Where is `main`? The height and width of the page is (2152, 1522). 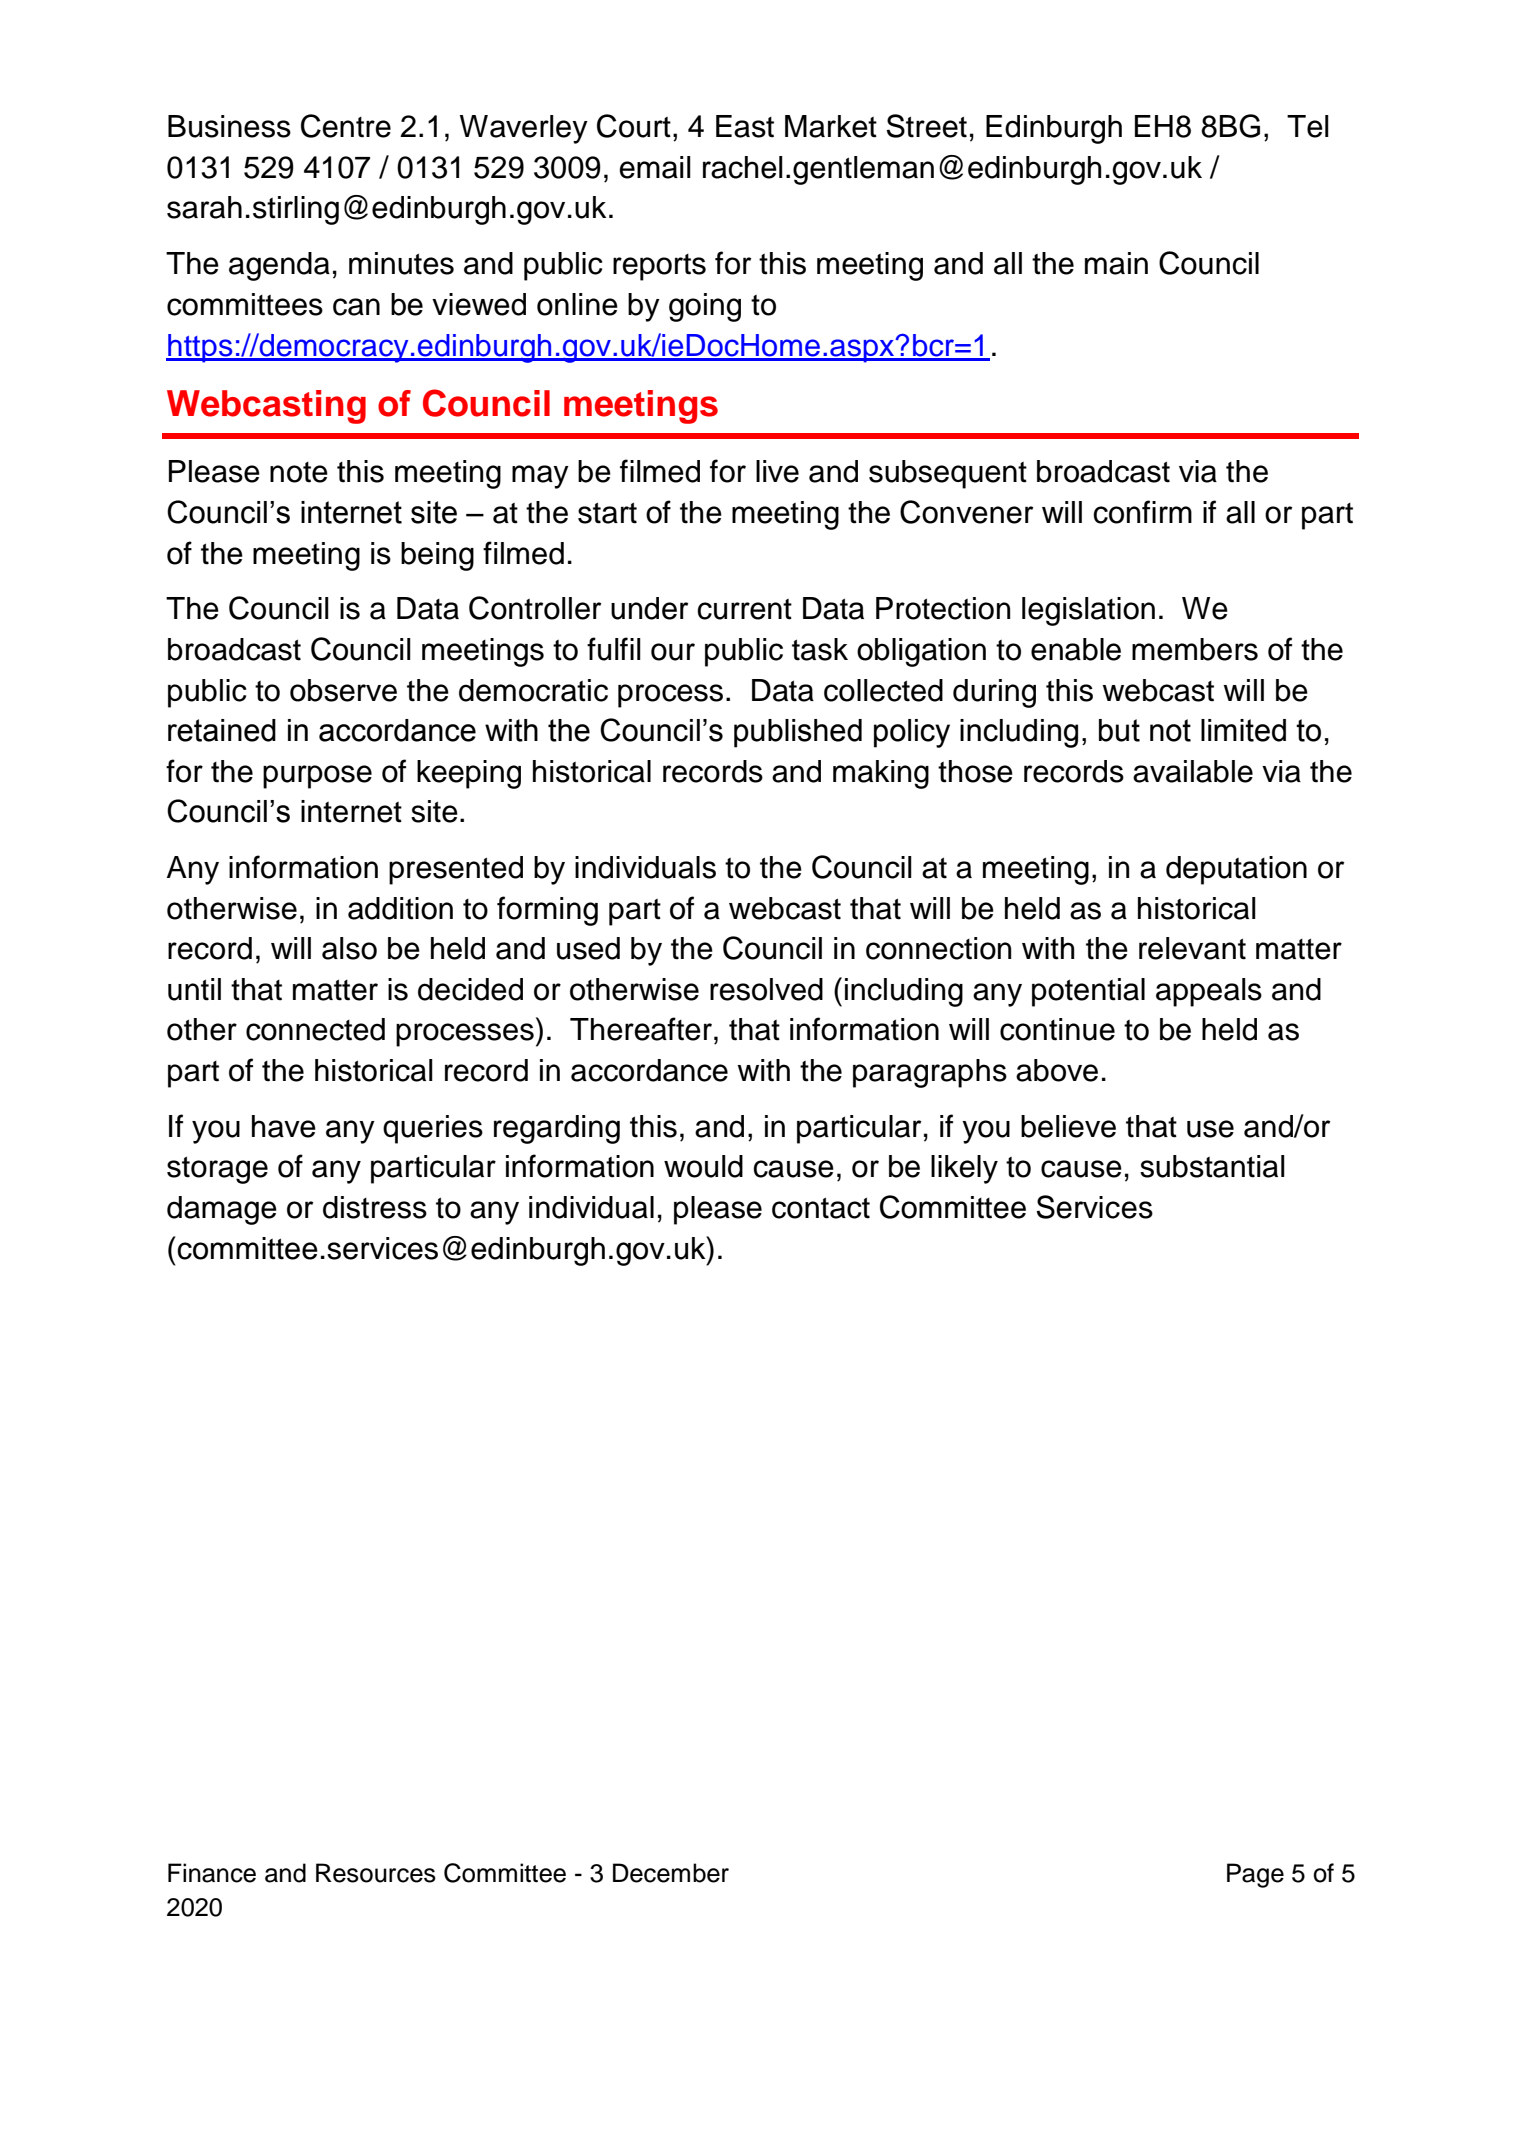
main is located at coordinates (1116, 263).
